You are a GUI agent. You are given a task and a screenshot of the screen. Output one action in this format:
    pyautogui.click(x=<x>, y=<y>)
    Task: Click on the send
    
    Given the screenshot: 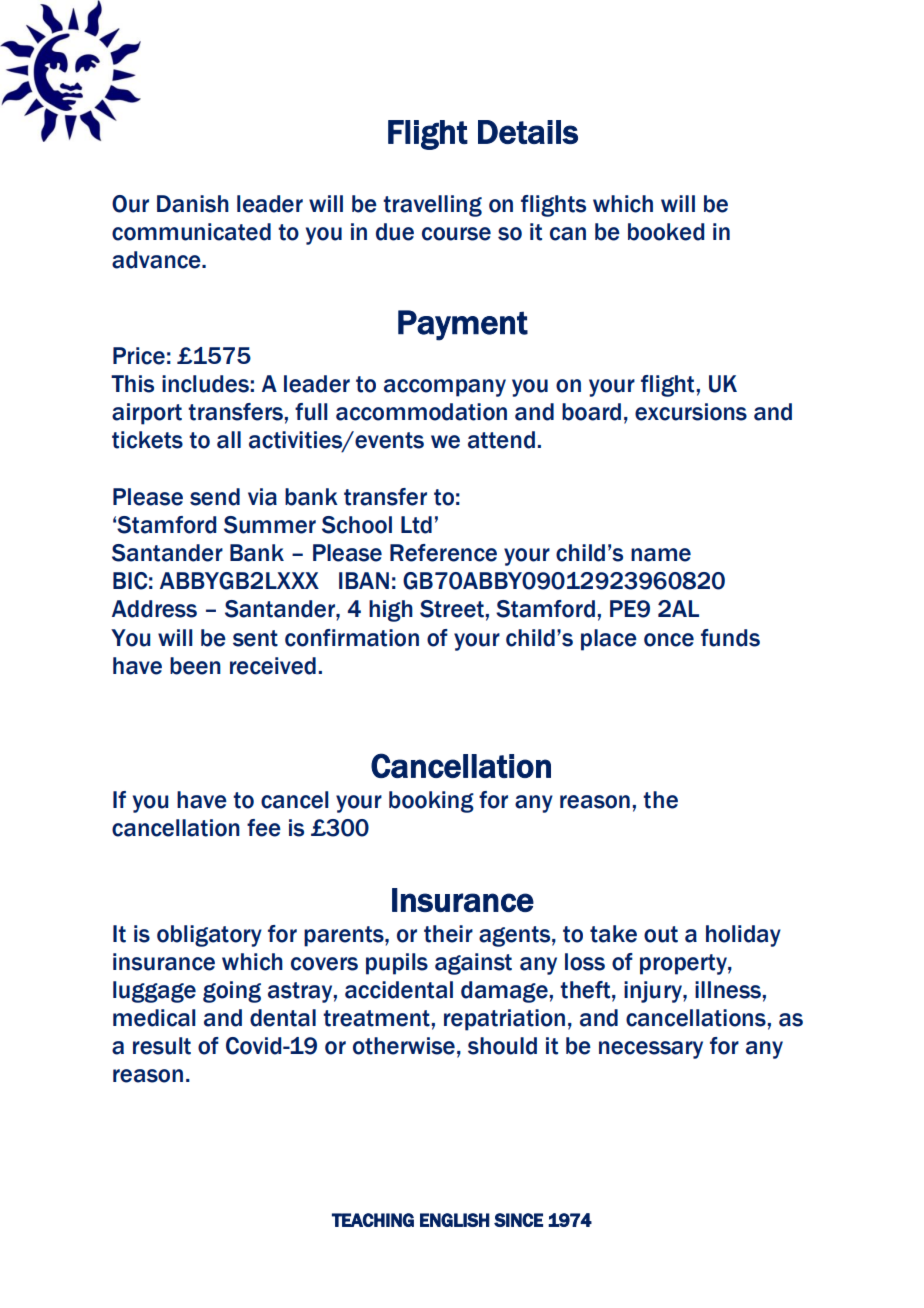 What is the action you would take?
    pyautogui.click(x=215, y=497)
